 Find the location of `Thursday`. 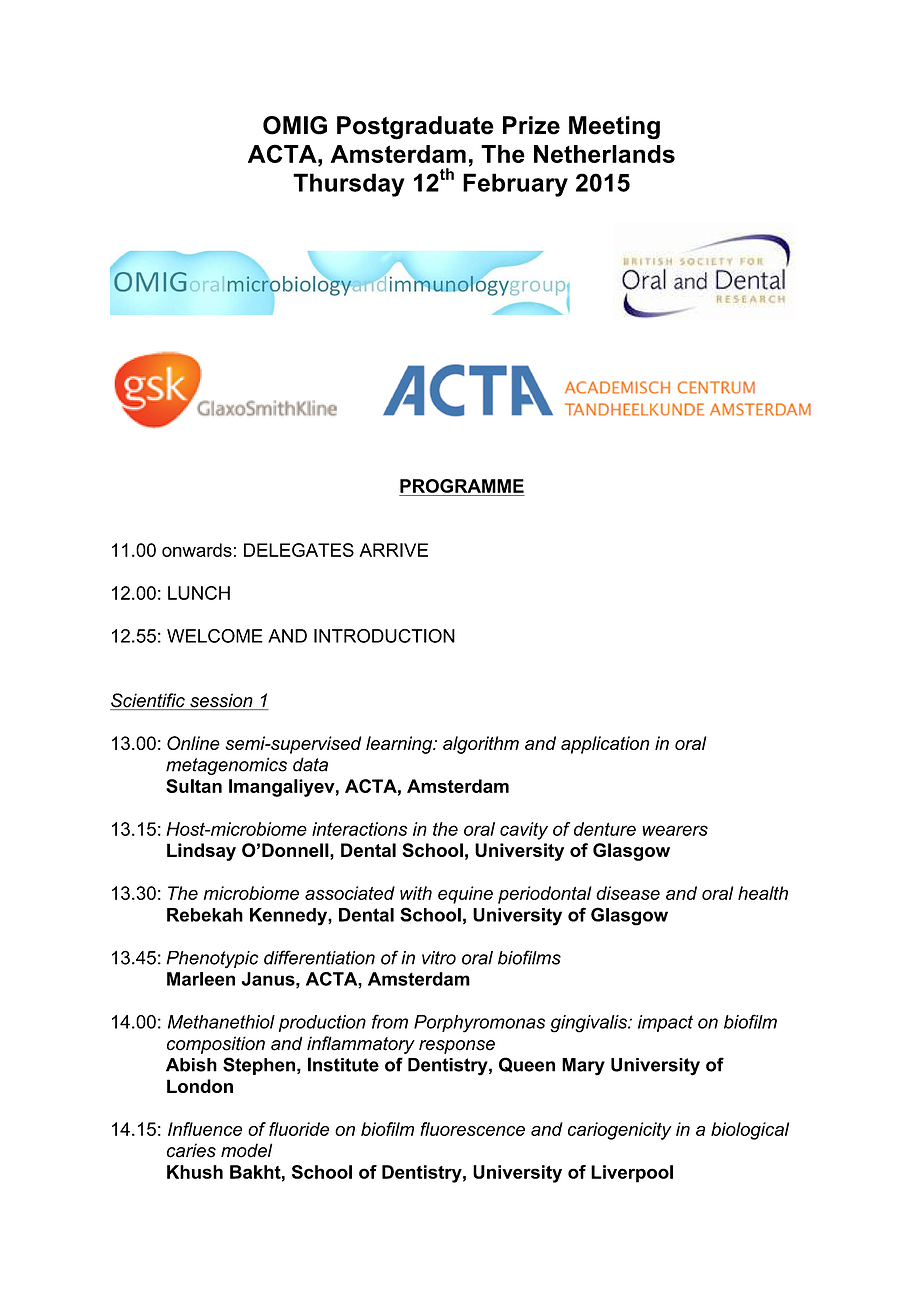

Thursday is located at coordinates (349, 185).
